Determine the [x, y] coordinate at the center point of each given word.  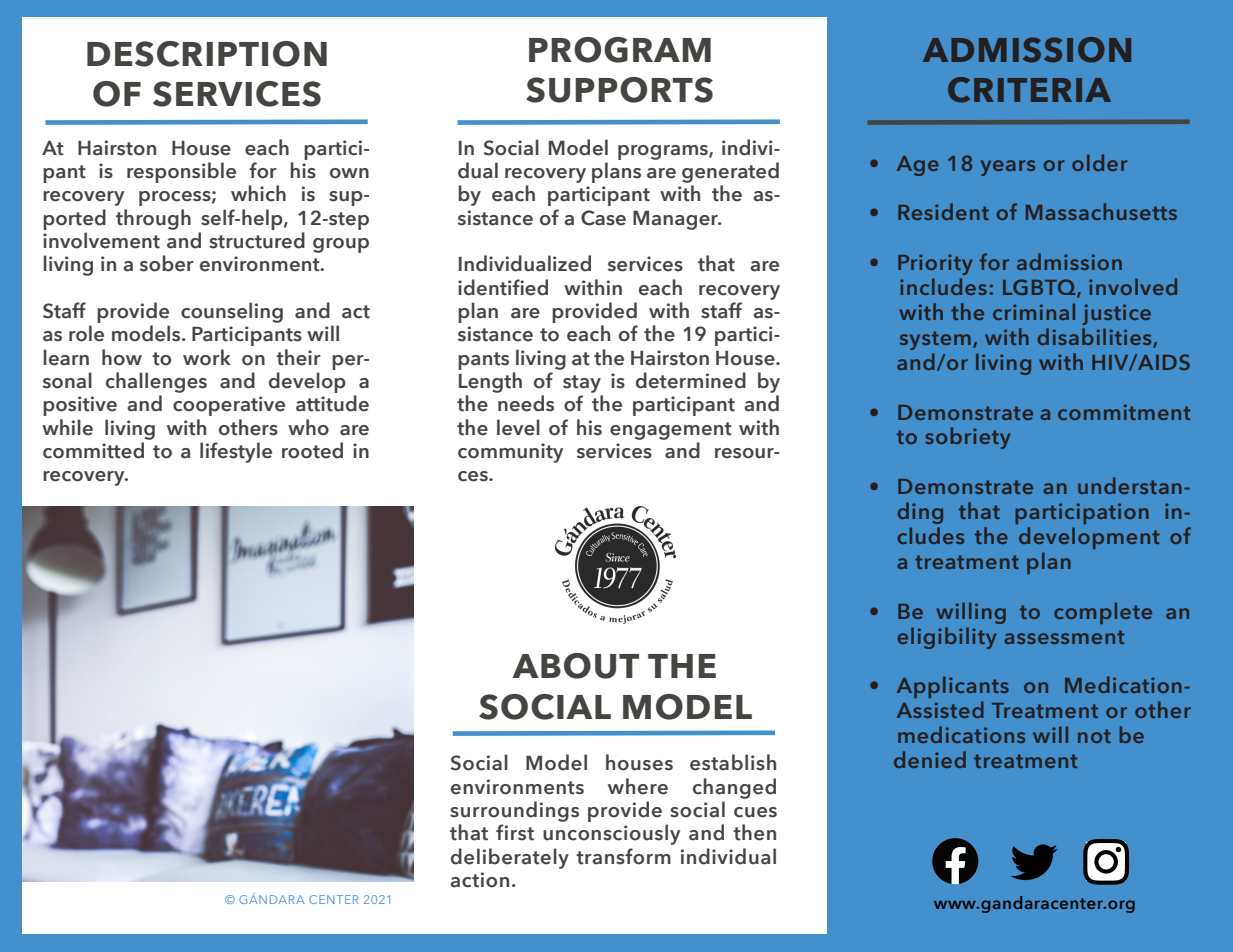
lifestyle [236, 452]
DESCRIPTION [207, 54]
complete [1103, 613]
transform [623, 856]
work [207, 357]
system [935, 340]
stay [582, 384]
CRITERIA [1029, 90]
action [479, 880]
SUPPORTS [619, 90]
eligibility [947, 638]
